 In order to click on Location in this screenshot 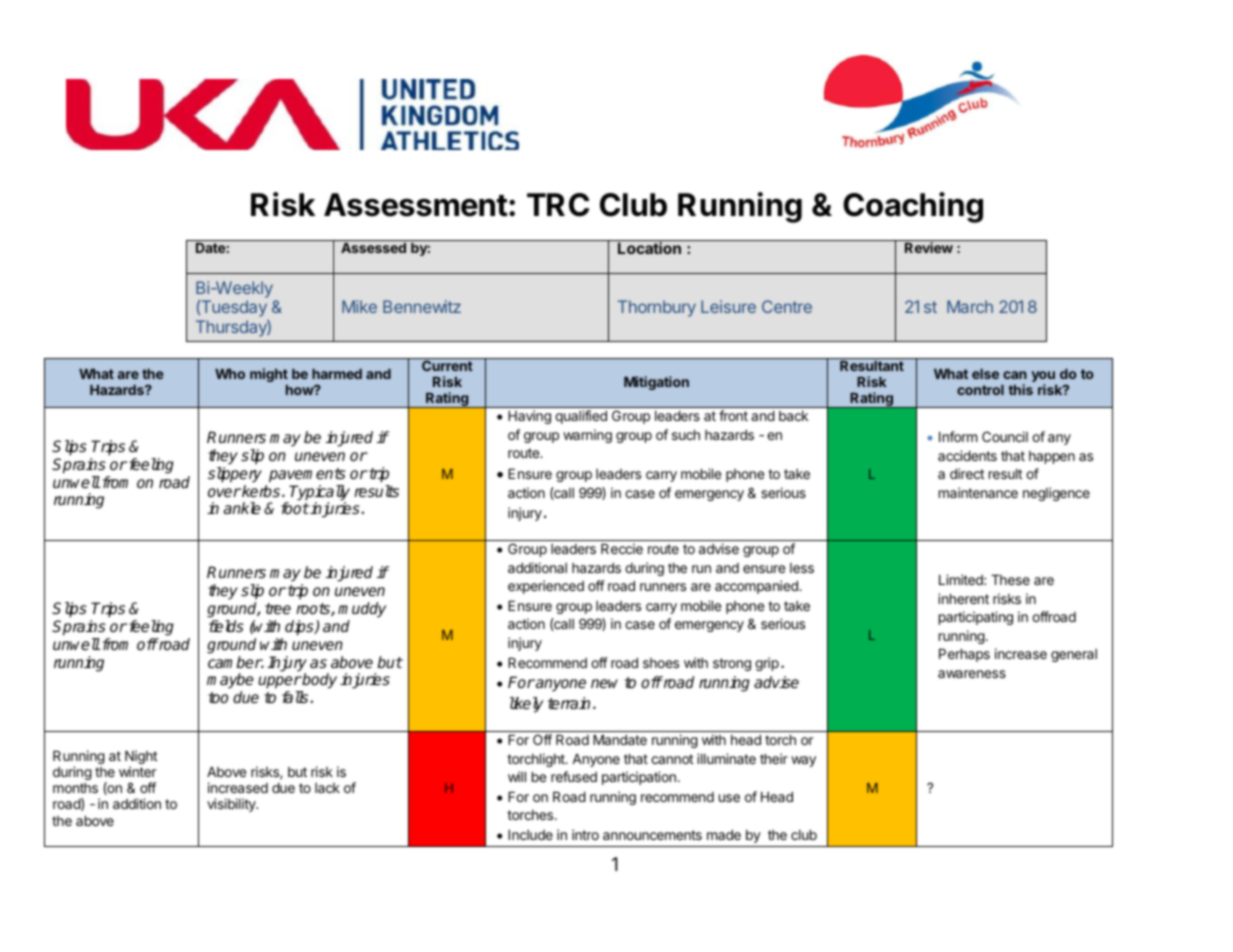, I will do `click(649, 248)`.
